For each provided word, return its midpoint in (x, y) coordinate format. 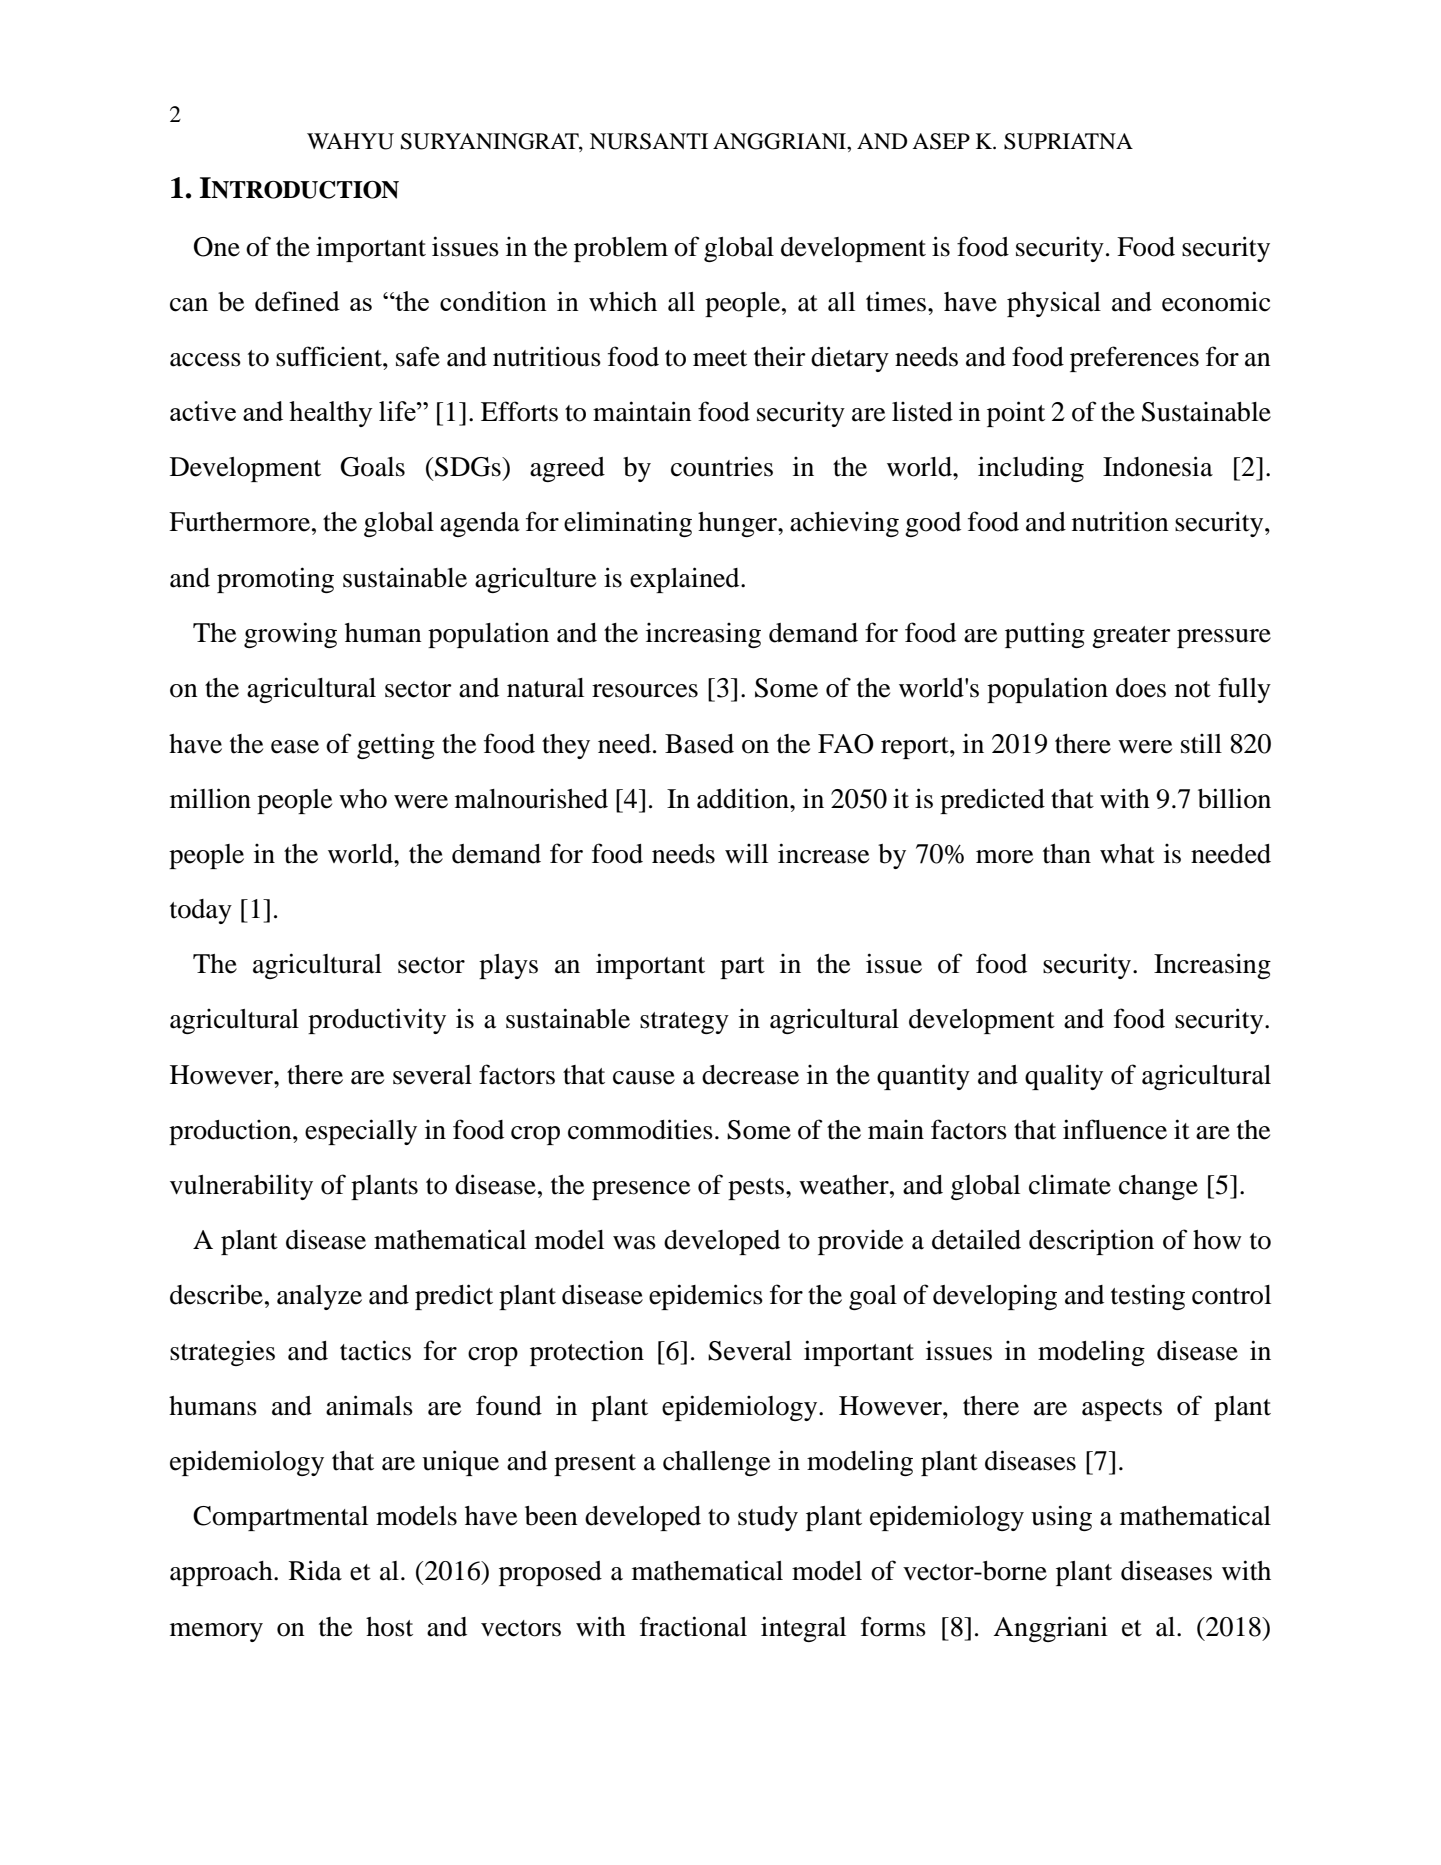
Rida (315, 1570)
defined (297, 301)
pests (756, 1189)
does (1141, 688)
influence (1115, 1129)
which (623, 301)
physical (1054, 304)
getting (396, 746)
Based (699, 744)
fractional (693, 1626)
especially (361, 1132)
